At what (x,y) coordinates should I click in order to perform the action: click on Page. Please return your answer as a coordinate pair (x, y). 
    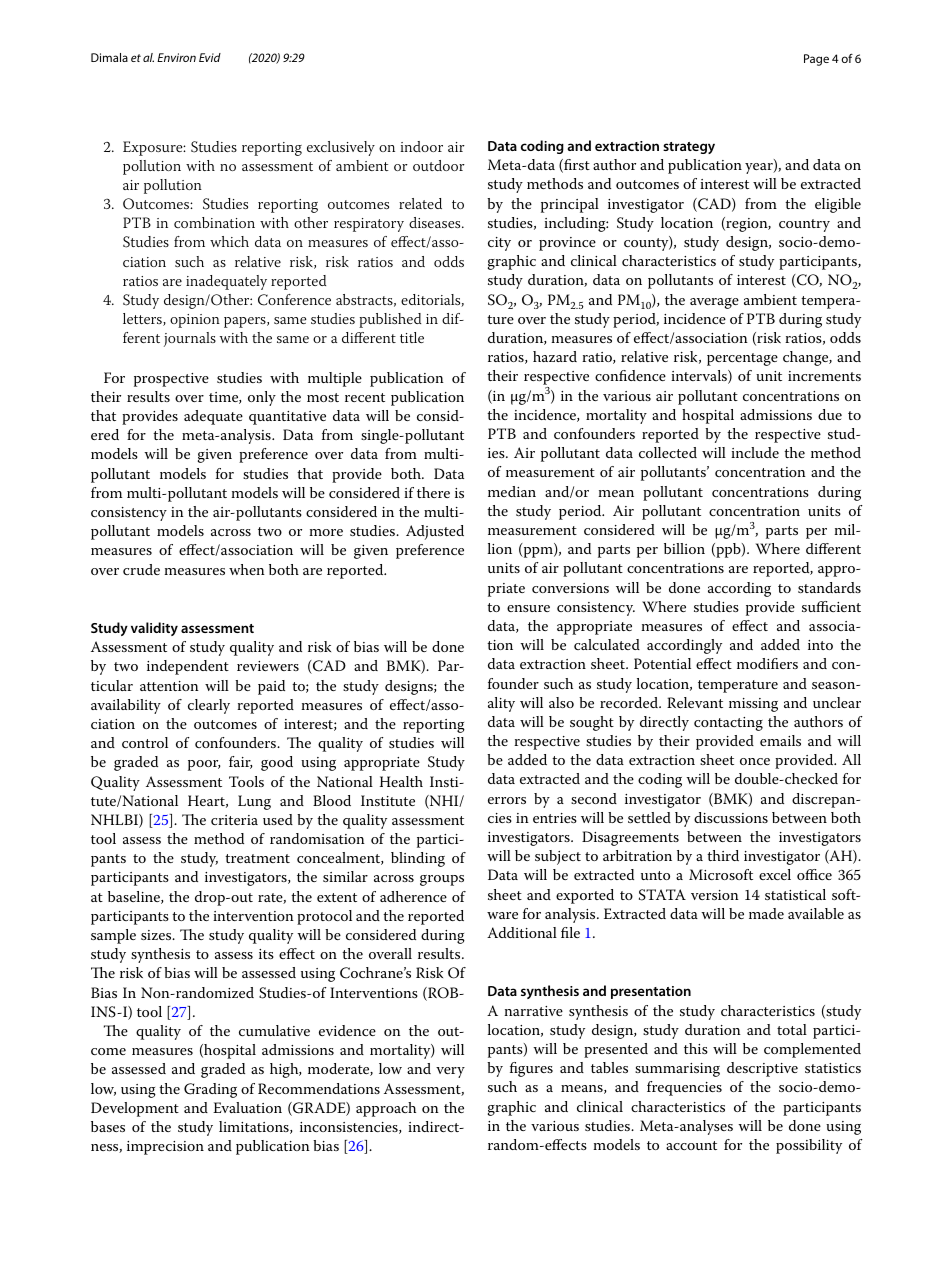
    Looking at the image, I should click on (816, 60).
